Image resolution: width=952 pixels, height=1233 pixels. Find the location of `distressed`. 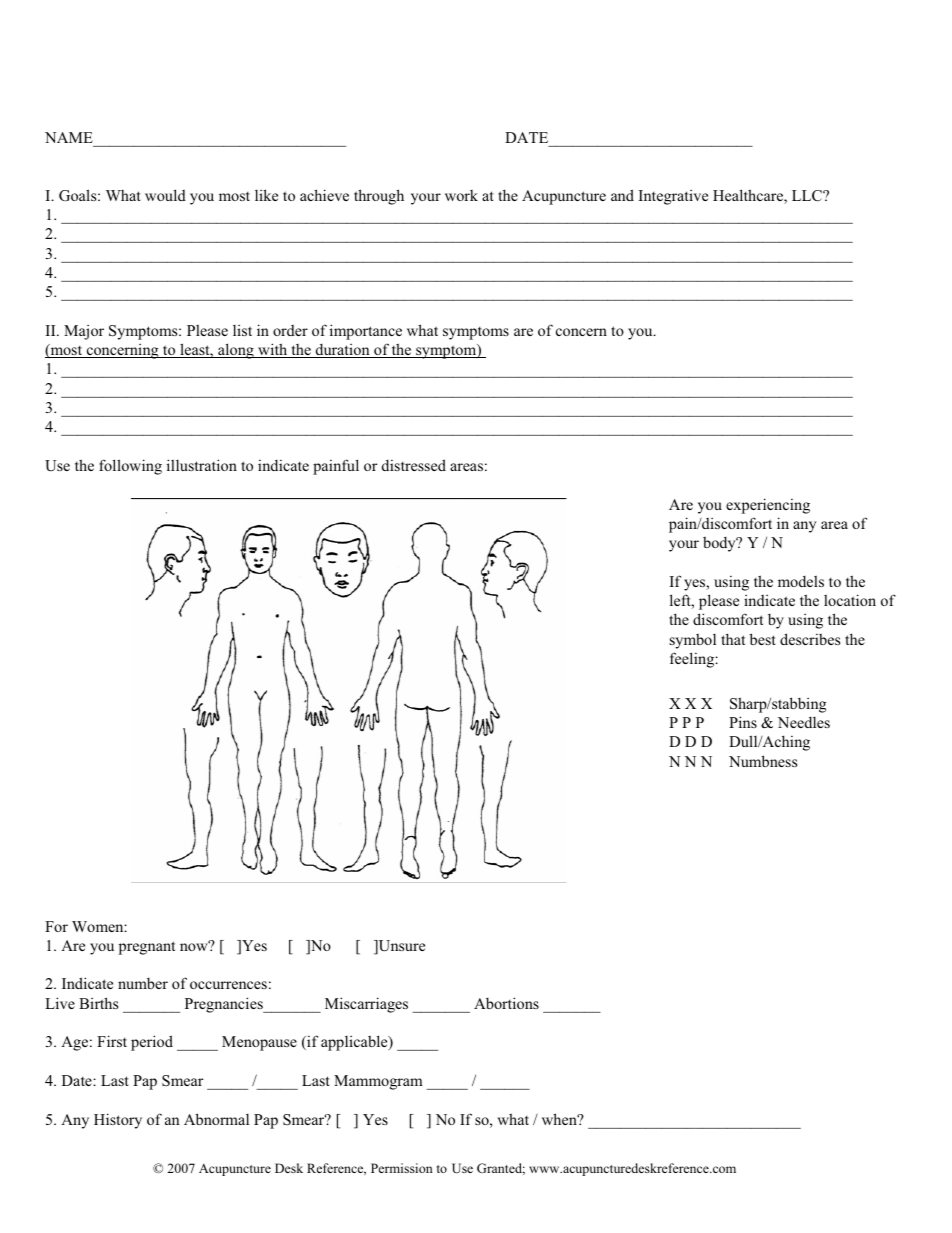

distressed is located at coordinates (414, 465).
